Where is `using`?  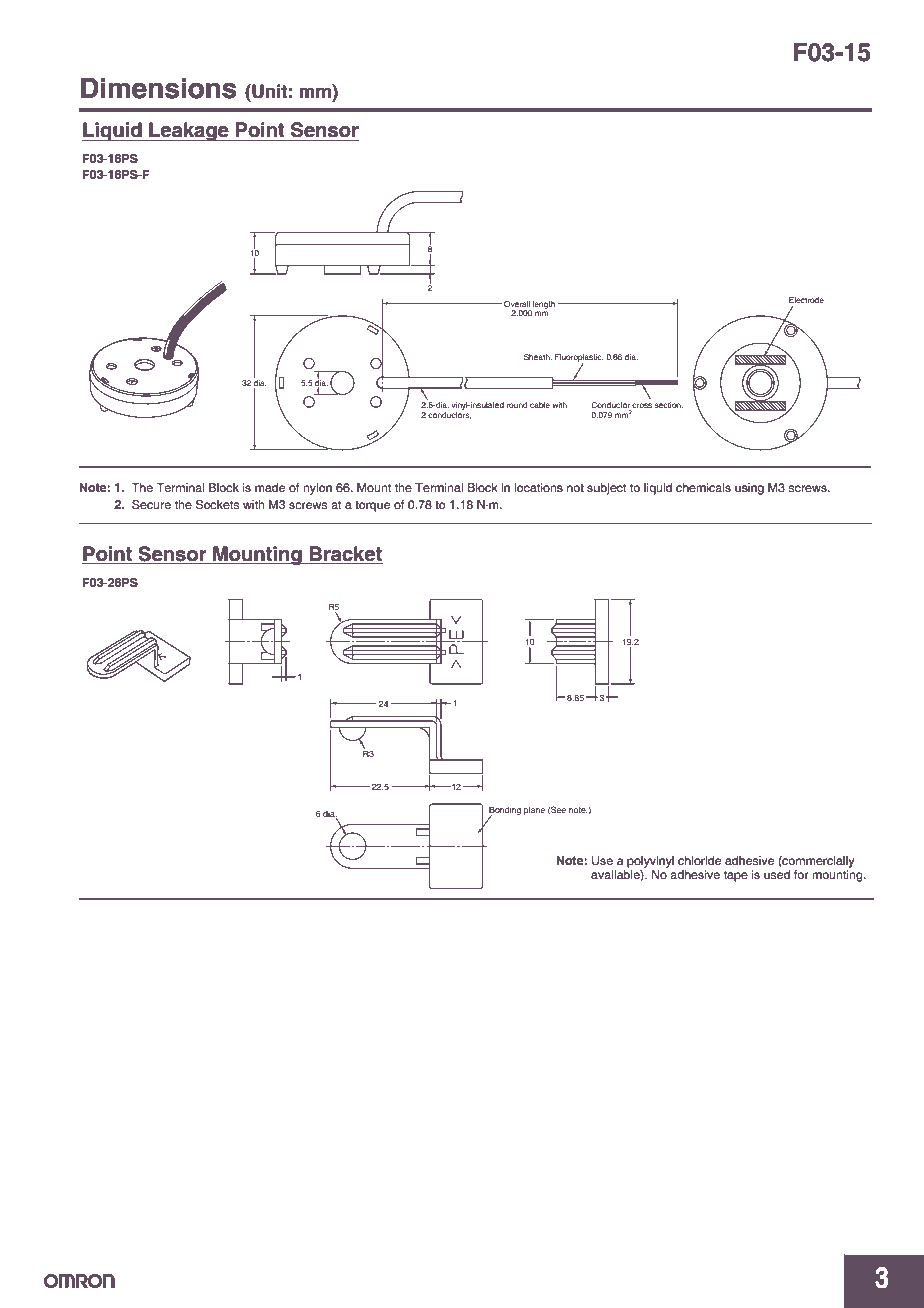 using is located at coordinates (749, 489).
